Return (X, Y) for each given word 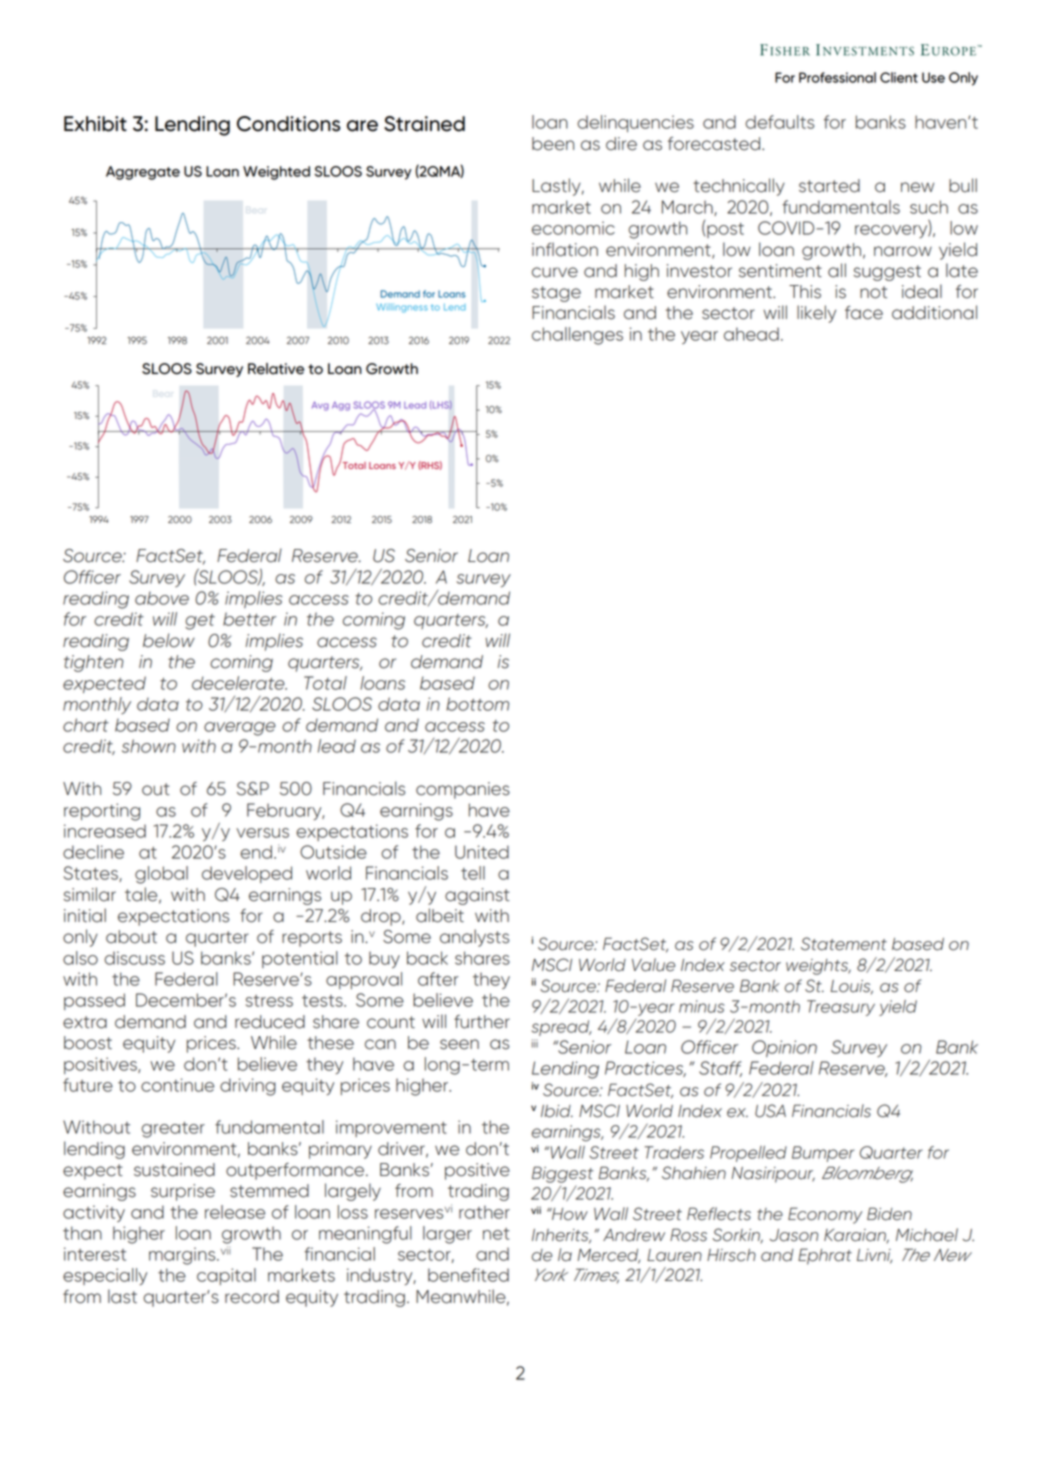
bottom (477, 704)
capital (226, 1276)
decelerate (239, 683)
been (553, 144)
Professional (837, 77)
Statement (844, 944)
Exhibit (95, 124)
